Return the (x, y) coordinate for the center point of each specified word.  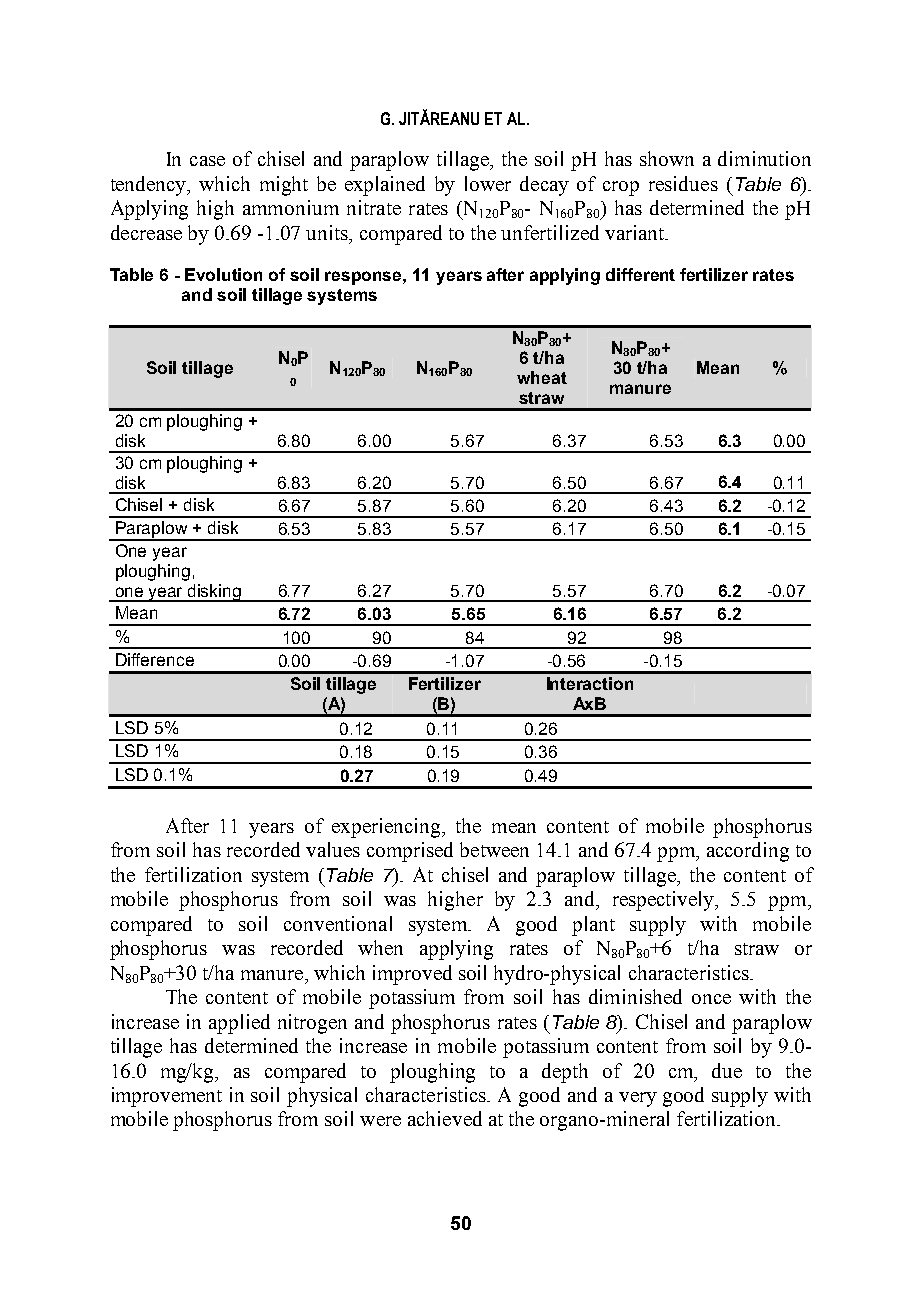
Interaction (590, 683)
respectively (665, 901)
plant (593, 926)
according (748, 852)
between (494, 849)
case (207, 161)
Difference (155, 659)
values (333, 849)
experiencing (387, 828)
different (640, 274)
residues (683, 183)
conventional (338, 923)
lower (488, 183)
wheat (542, 377)
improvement (167, 1097)
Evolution (223, 274)
